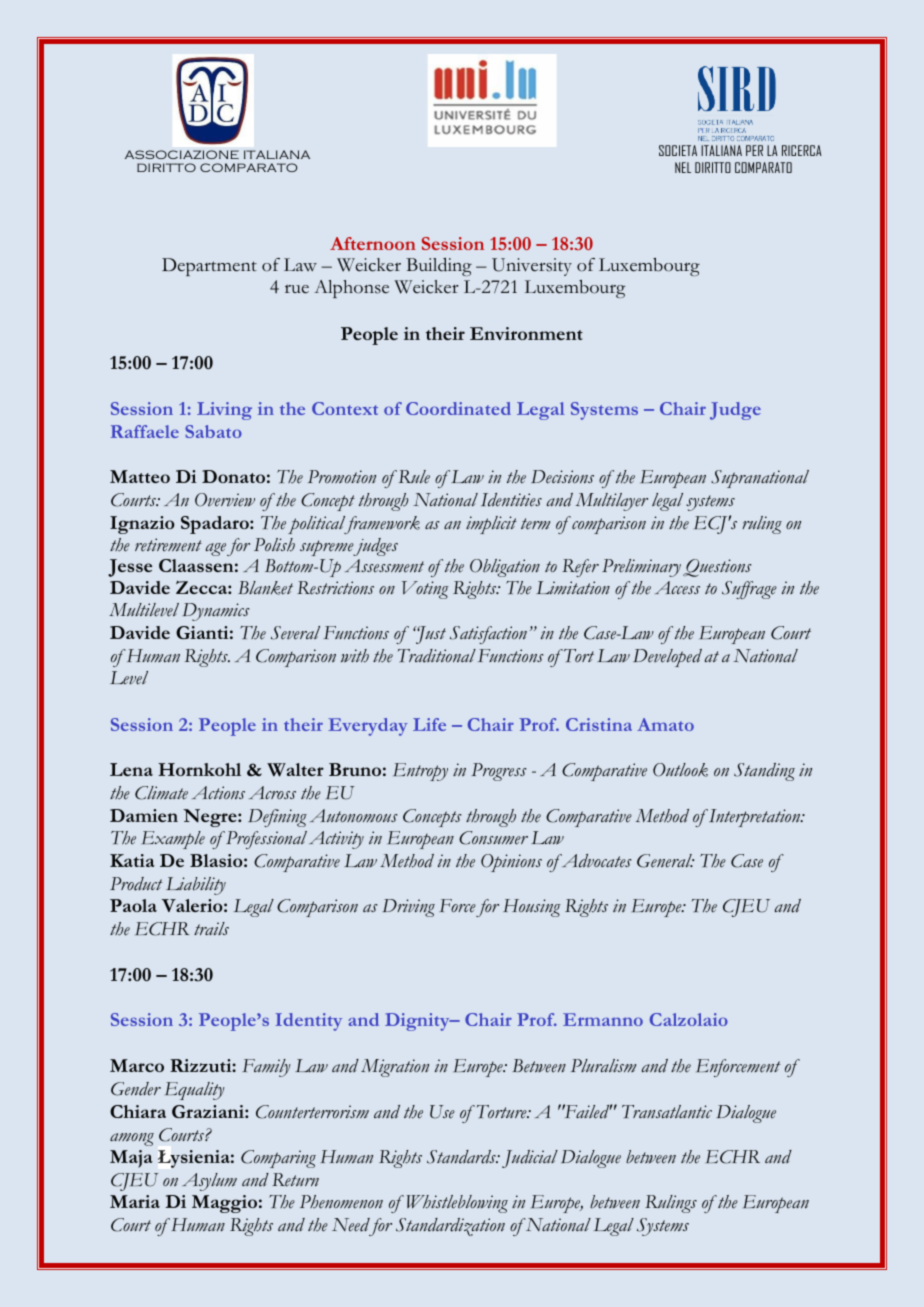  What do you see at coordinates (215, 612) in the image?
I see `Dynamics` at bounding box center [215, 612].
